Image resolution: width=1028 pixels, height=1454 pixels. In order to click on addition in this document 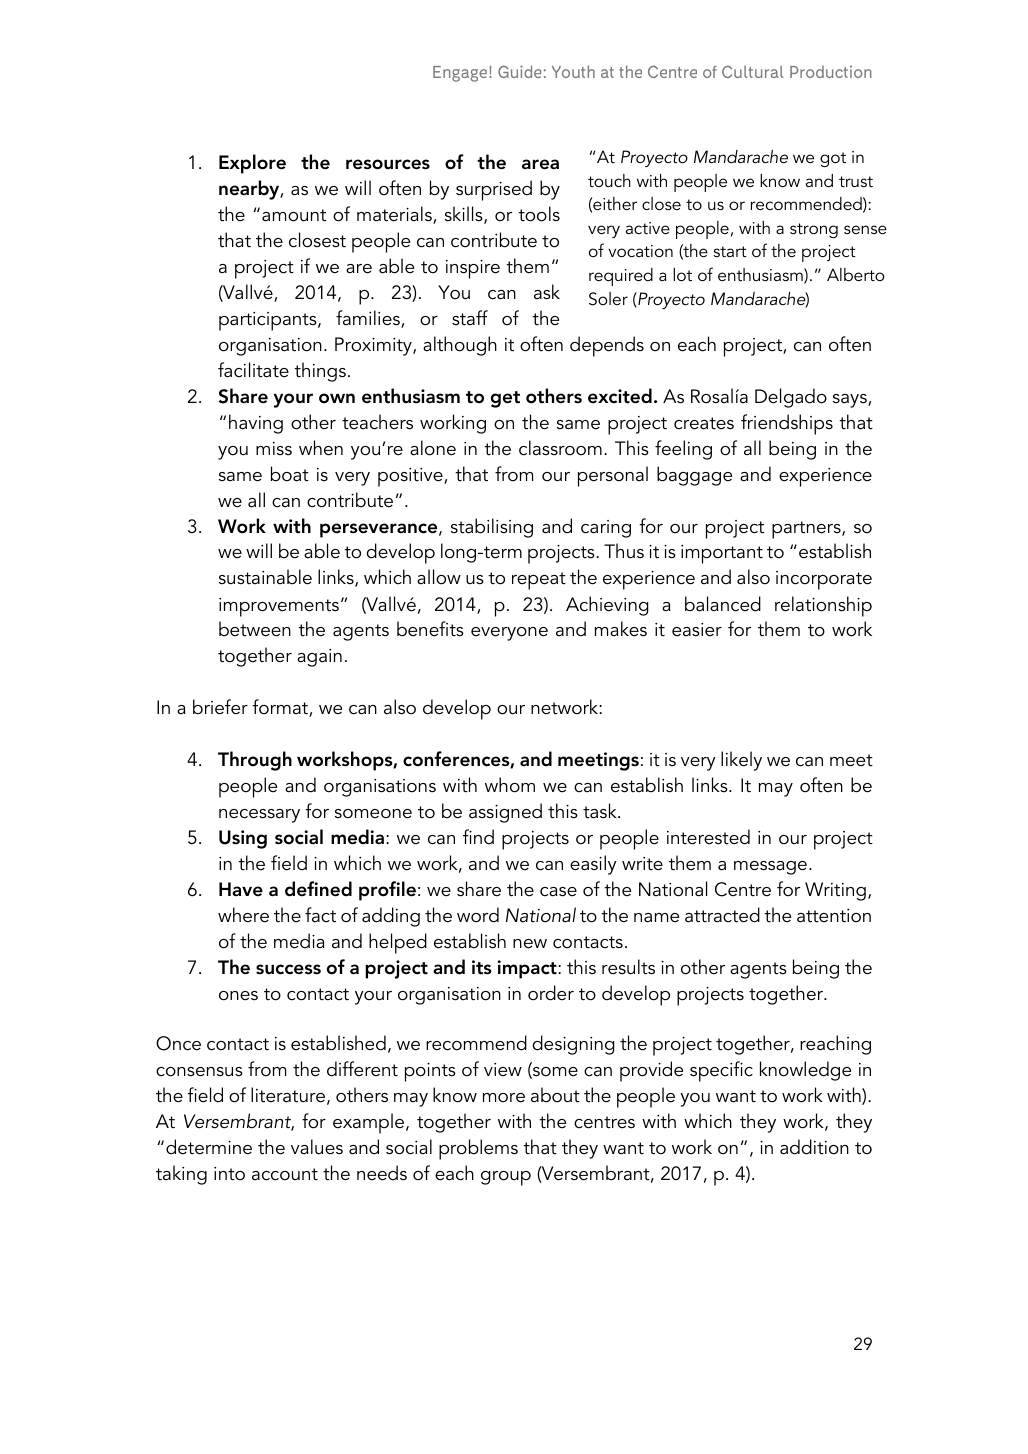, I will do `click(814, 1147)`.
